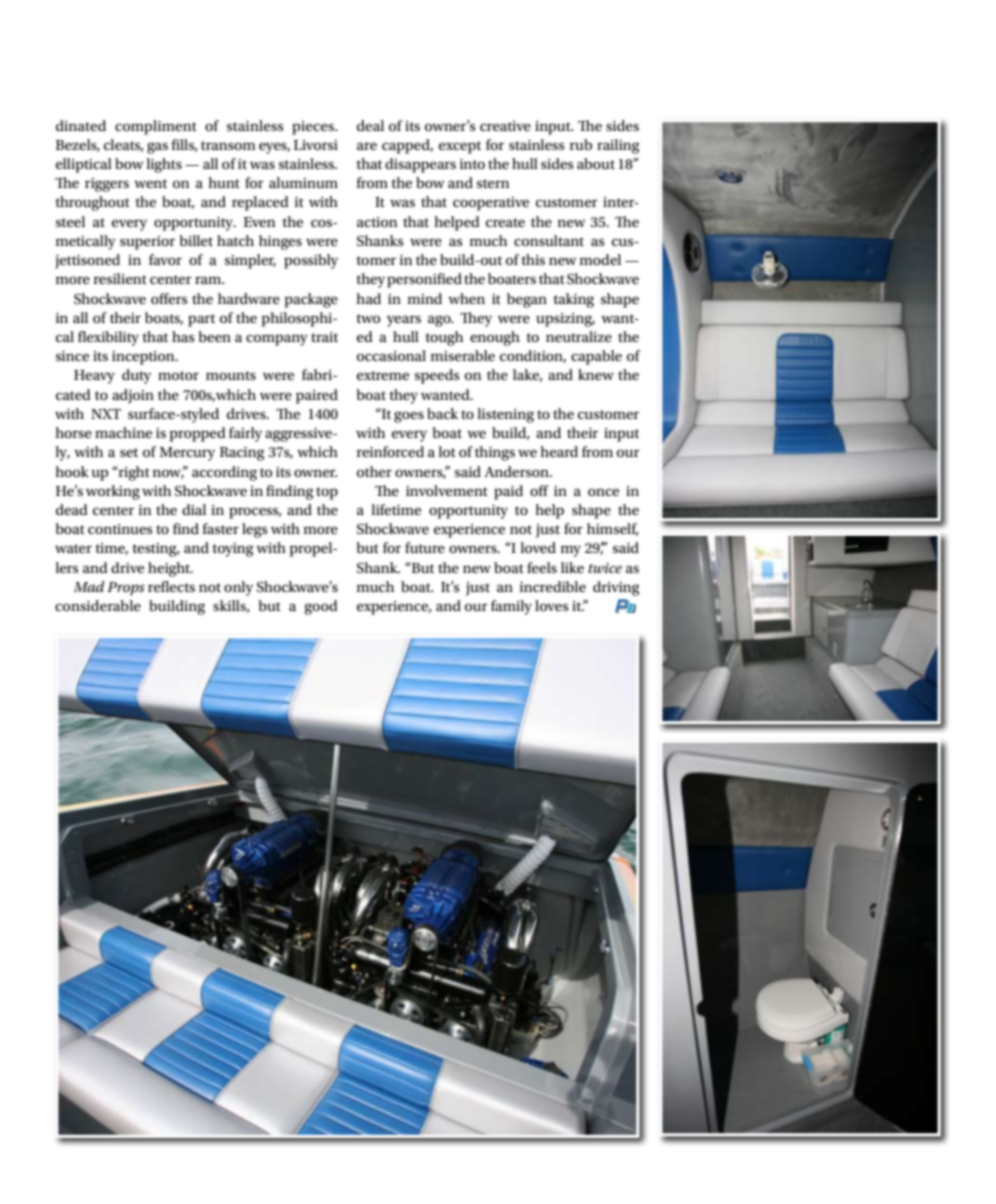  What do you see at coordinates (314, 128) in the image?
I see `pieces` at bounding box center [314, 128].
